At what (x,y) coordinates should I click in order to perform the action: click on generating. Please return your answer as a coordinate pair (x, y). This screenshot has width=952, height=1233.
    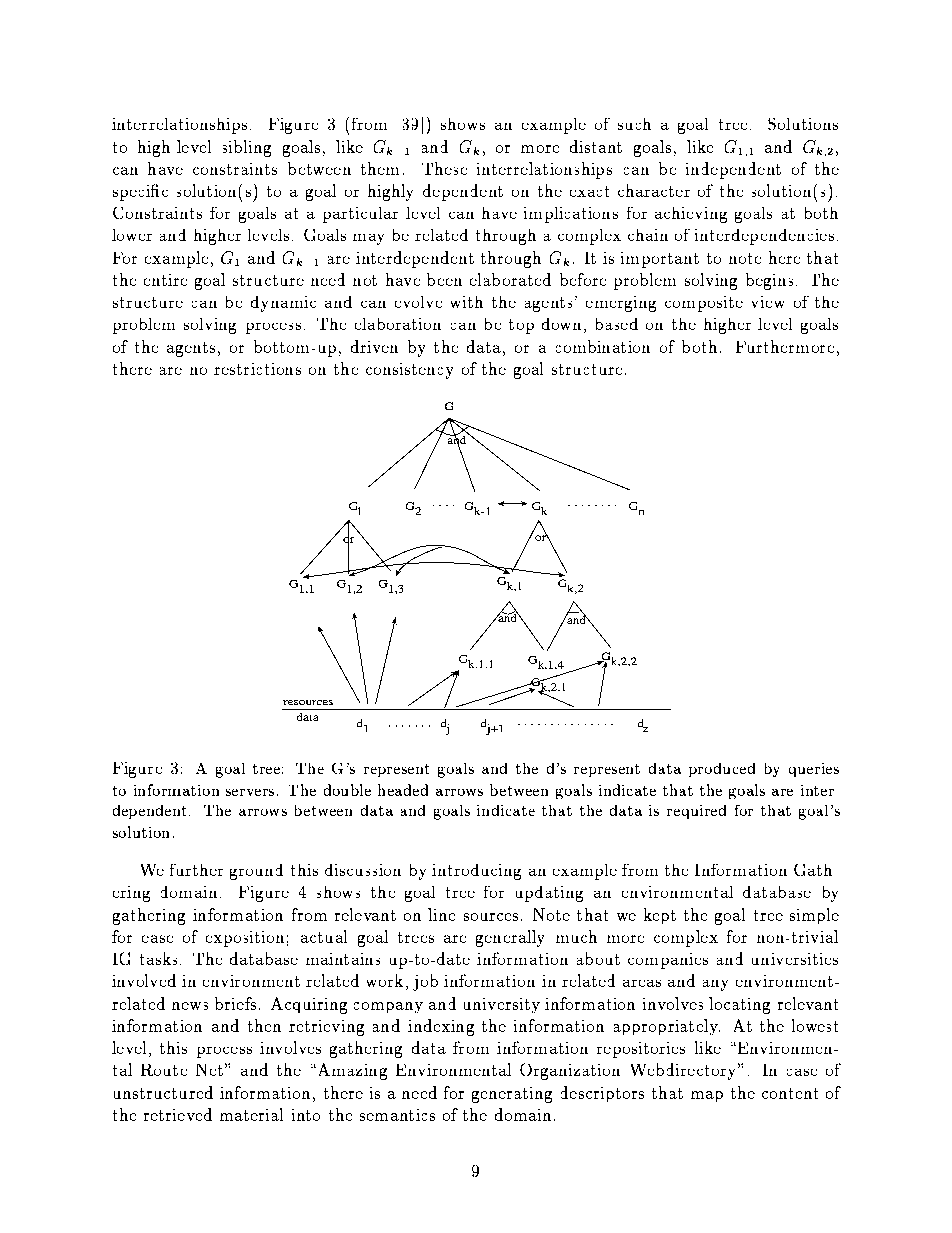
    Looking at the image, I should click on (512, 1095).
